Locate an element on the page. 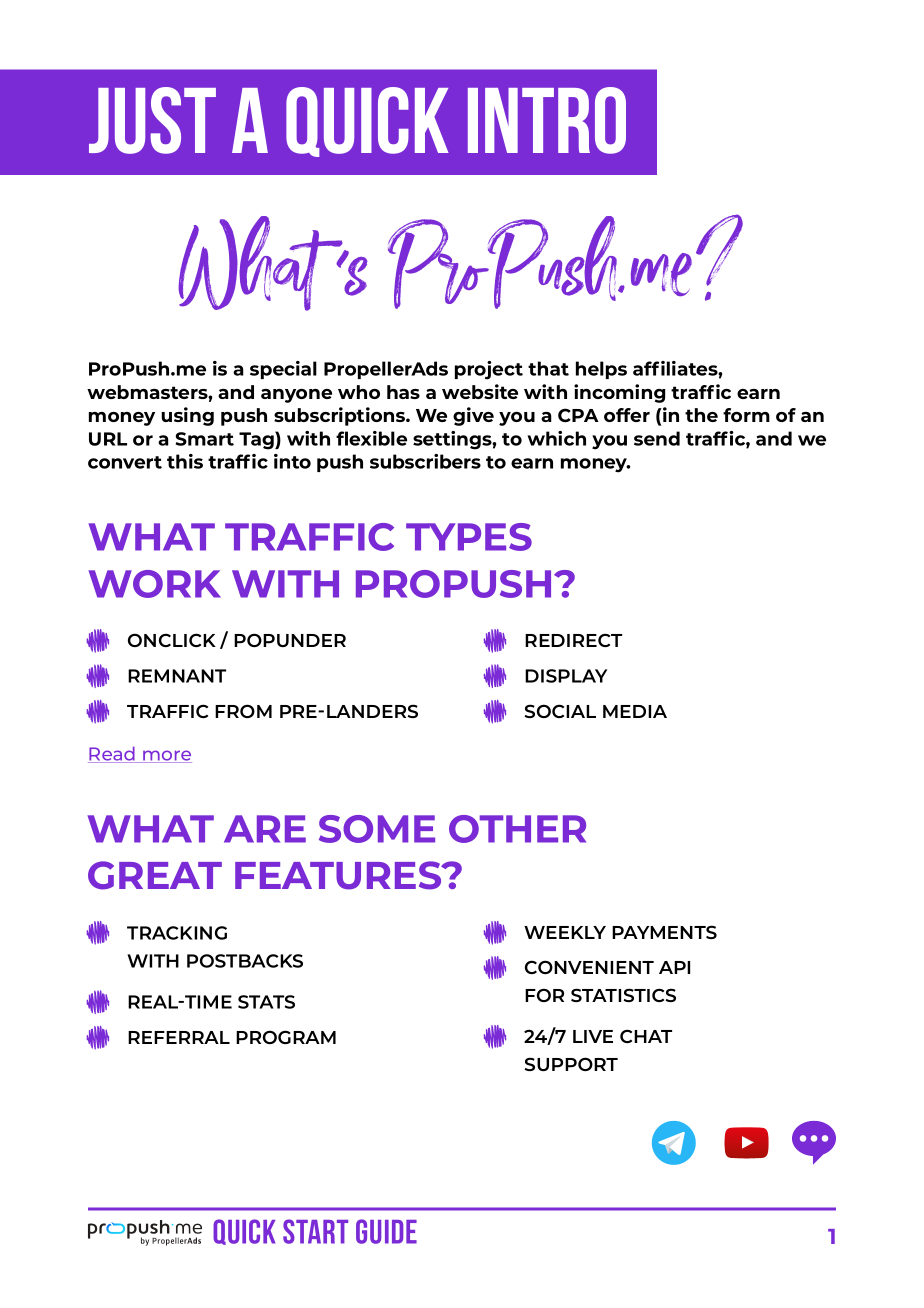 This document has height=1308, width=924. helps is located at coordinates (601, 370).
